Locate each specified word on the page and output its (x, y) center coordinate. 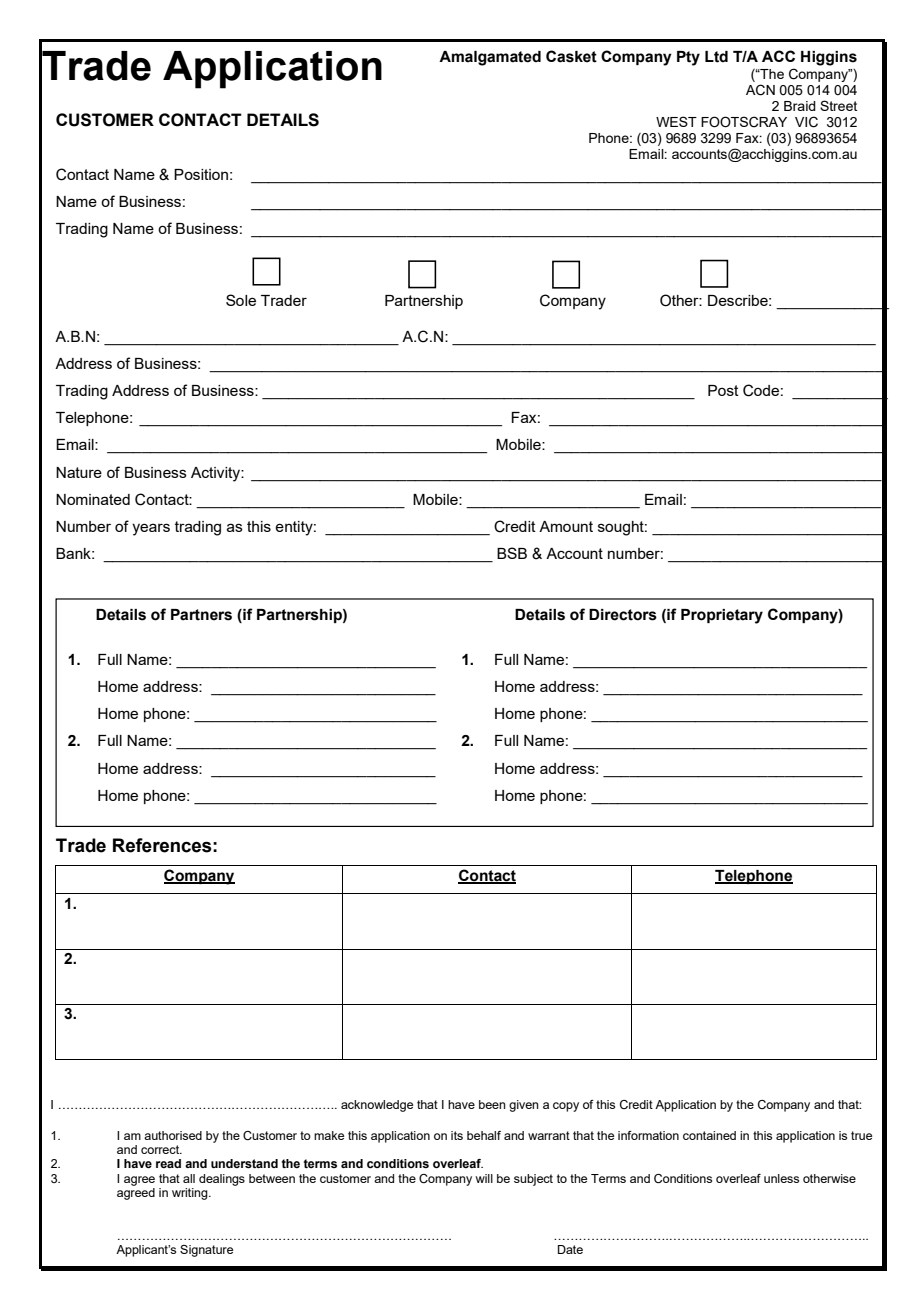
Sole (241, 300)
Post (723, 390)
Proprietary (722, 616)
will (484, 1178)
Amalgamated (490, 58)
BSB (512, 553)
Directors (623, 615)
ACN (760, 90)
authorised (173, 1135)
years (151, 529)
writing (191, 1194)
